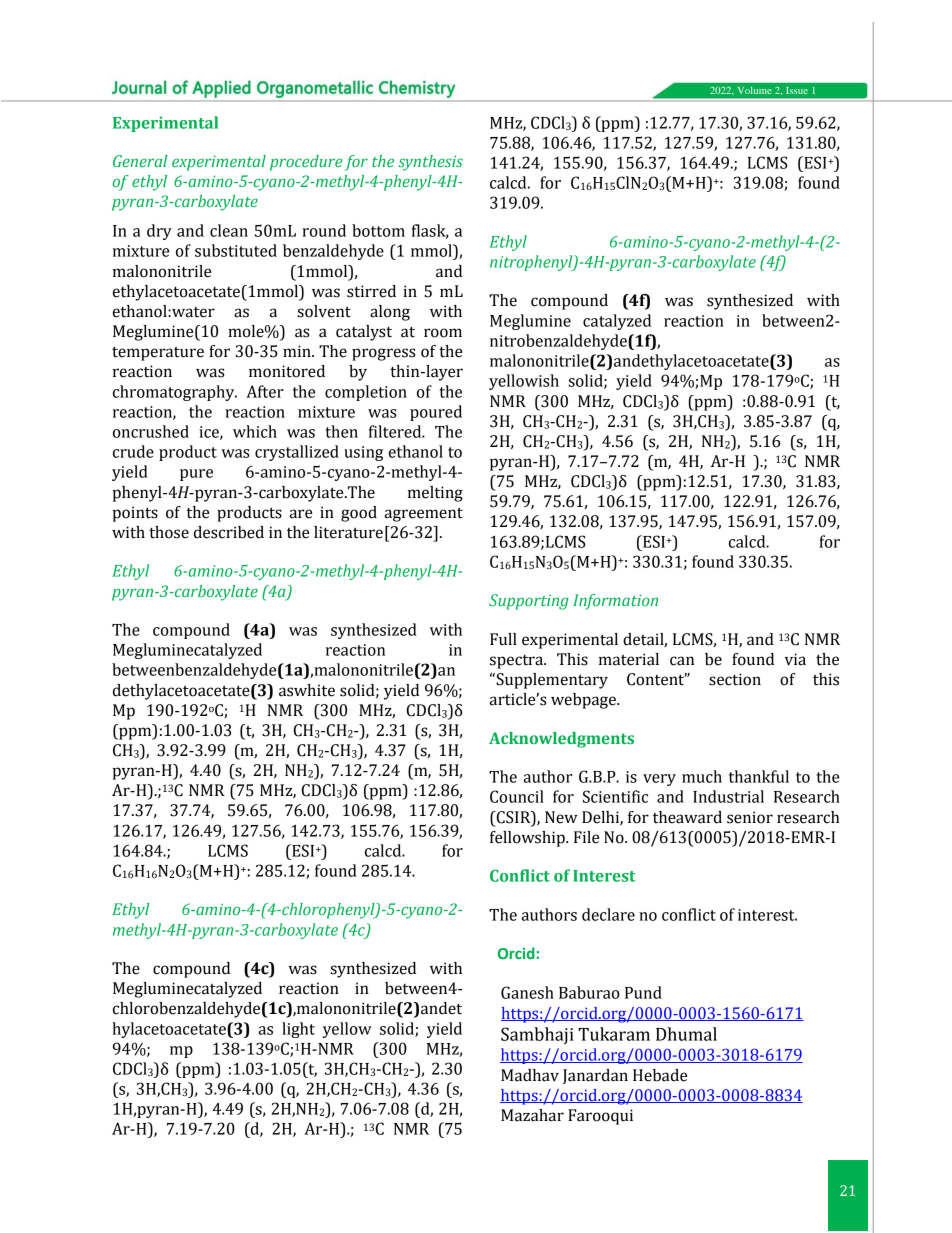  I want to click on poured, so click(436, 413).
